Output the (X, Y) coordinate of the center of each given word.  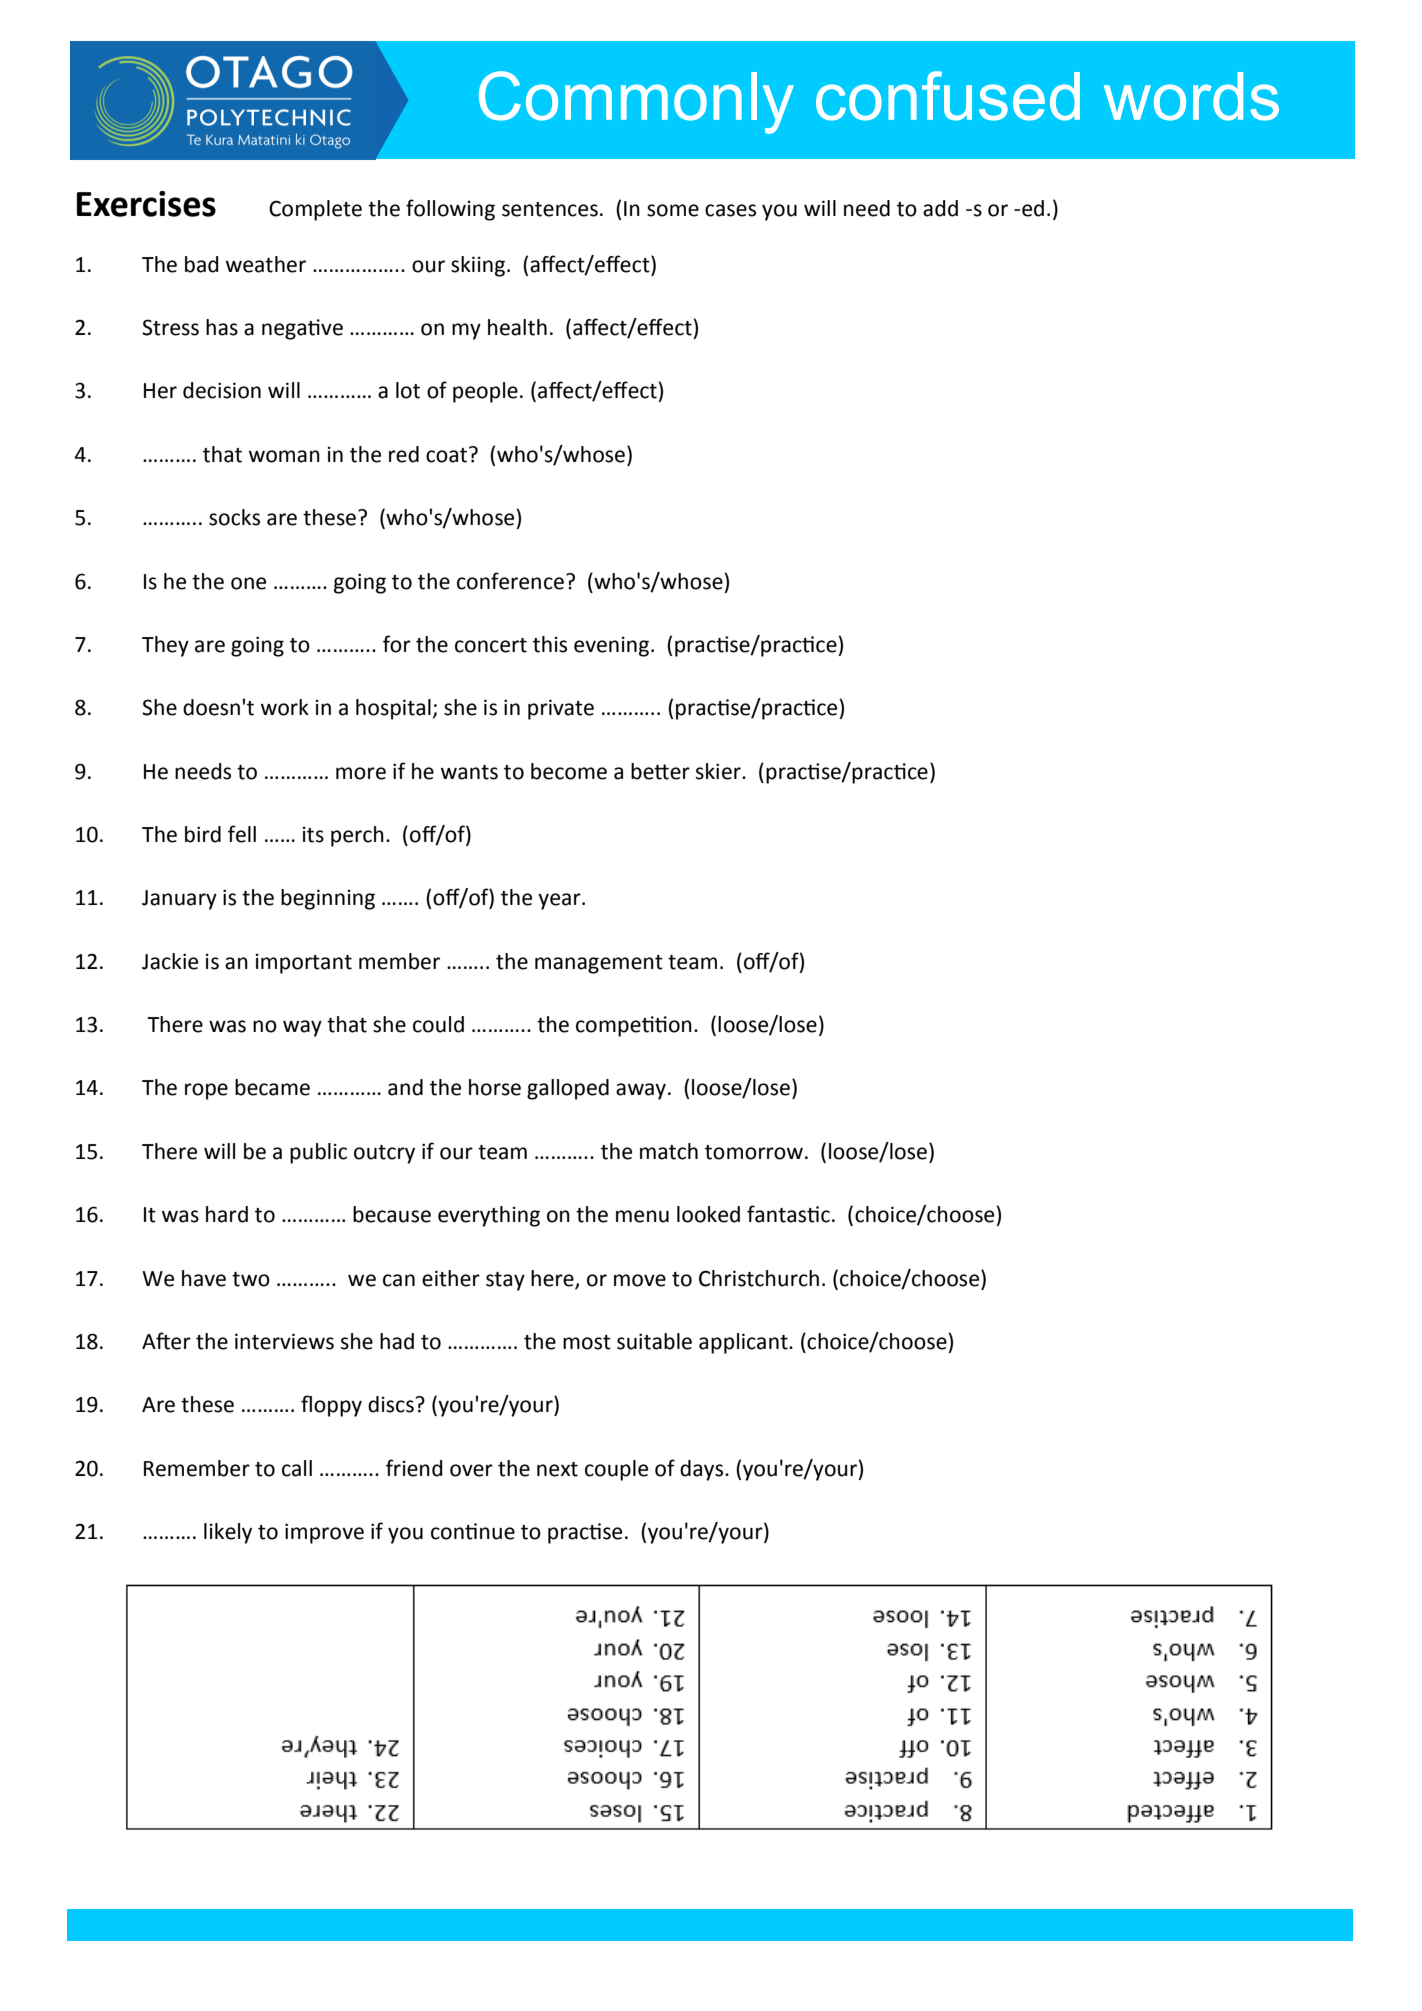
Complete (315, 210)
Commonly (636, 102)
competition (634, 1026)
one (248, 583)
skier (719, 771)
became (272, 1087)
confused (948, 96)
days (703, 1470)
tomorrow (754, 1152)
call (297, 1468)
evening (611, 647)
